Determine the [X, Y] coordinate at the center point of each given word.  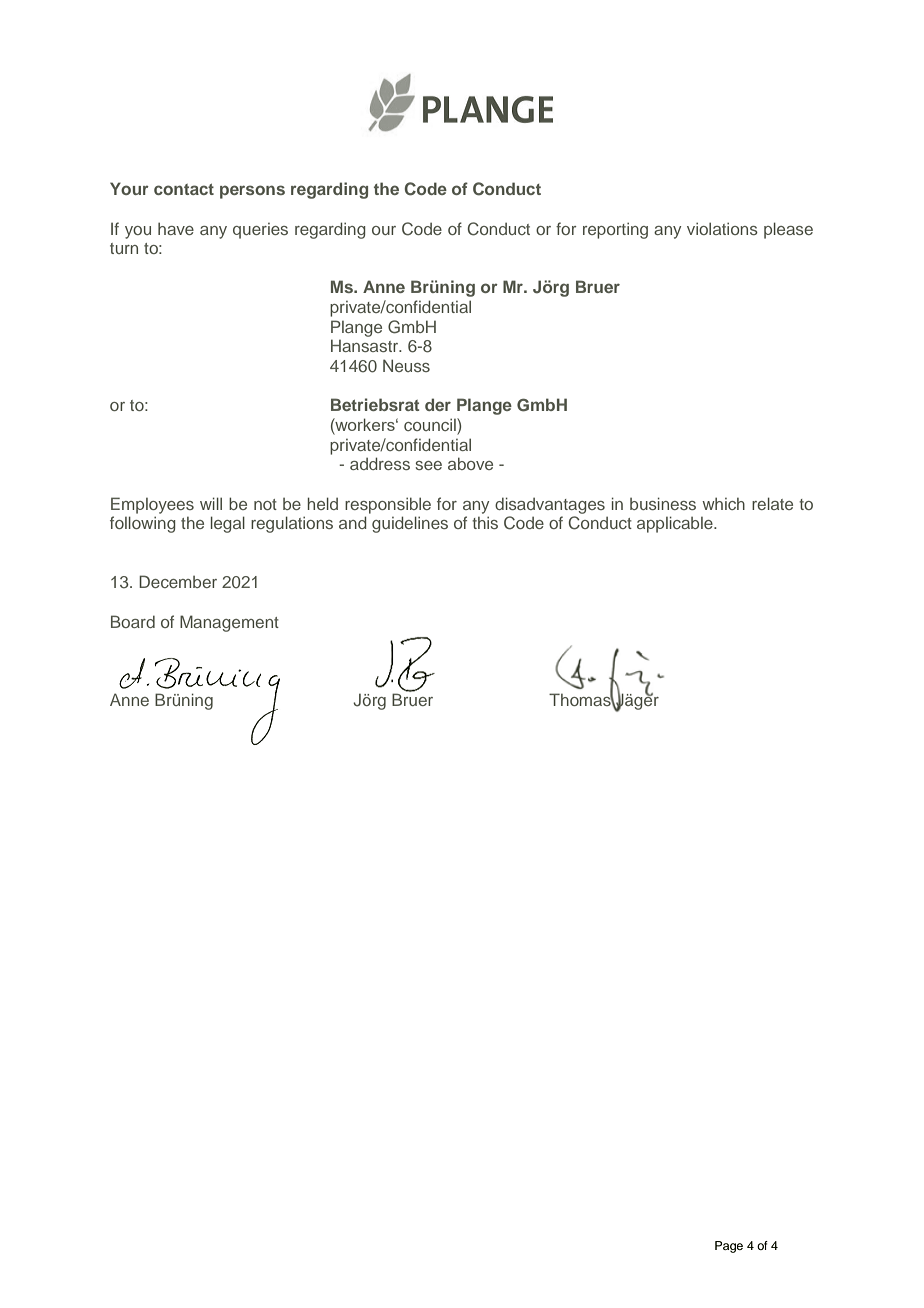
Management [229, 623]
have [176, 228]
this [485, 522]
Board [133, 621]
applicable [676, 524]
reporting [615, 230]
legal [228, 524]
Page [729, 1247]
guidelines [410, 524]
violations [722, 228]
